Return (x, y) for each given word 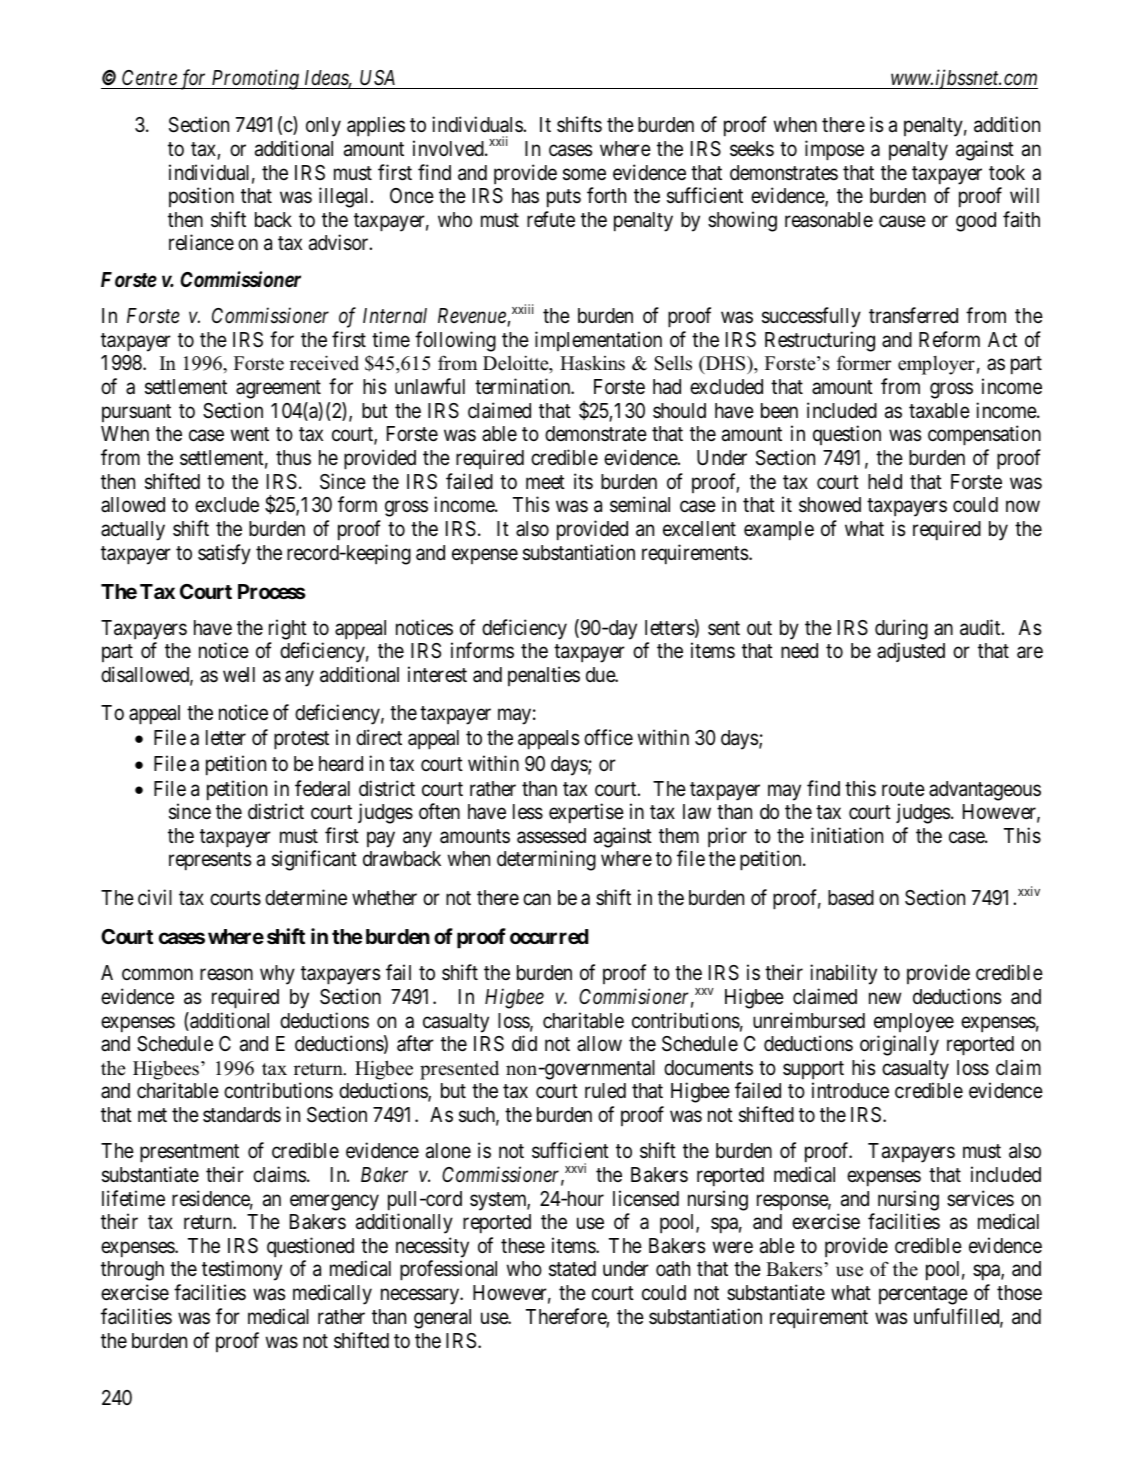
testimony (242, 1270)
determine (306, 897)
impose (834, 150)
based (851, 898)
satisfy (224, 554)
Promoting (255, 80)
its (583, 481)
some (584, 174)
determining (546, 860)
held (885, 482)
